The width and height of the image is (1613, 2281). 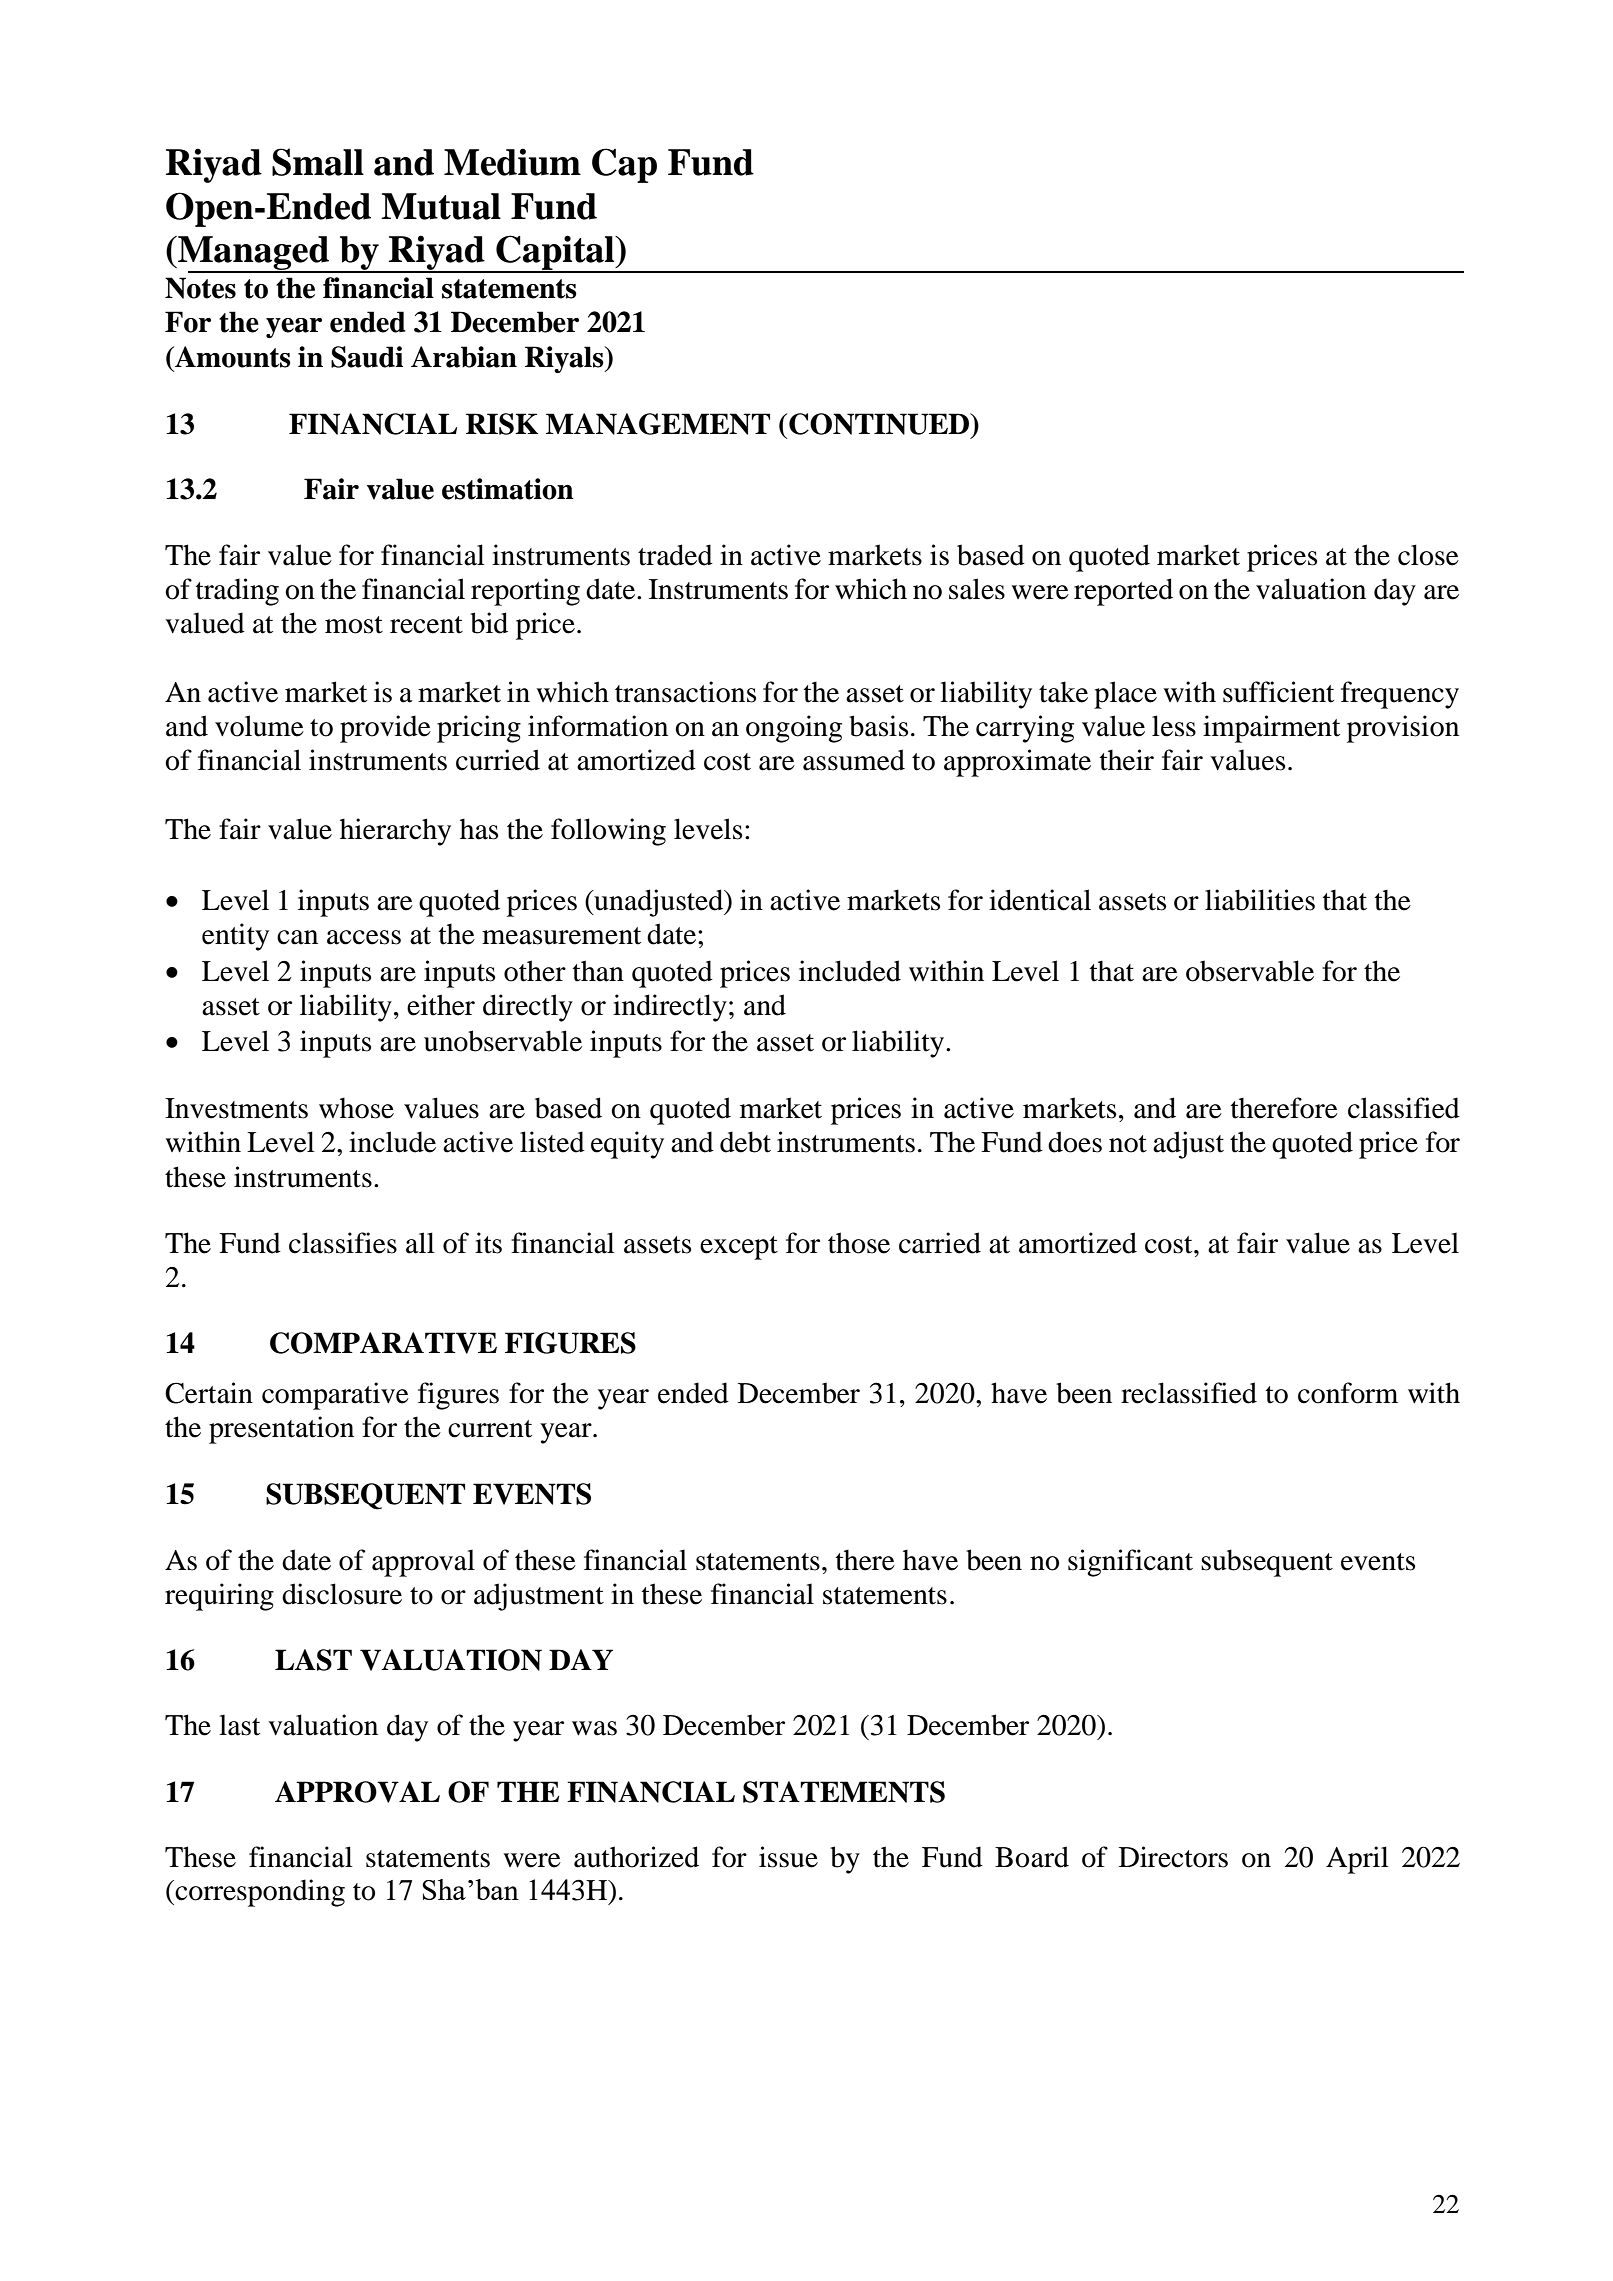 What do you see at coordinates (794, 729) in the image?
I see `ongoing` at bounding box center [794, 729].
